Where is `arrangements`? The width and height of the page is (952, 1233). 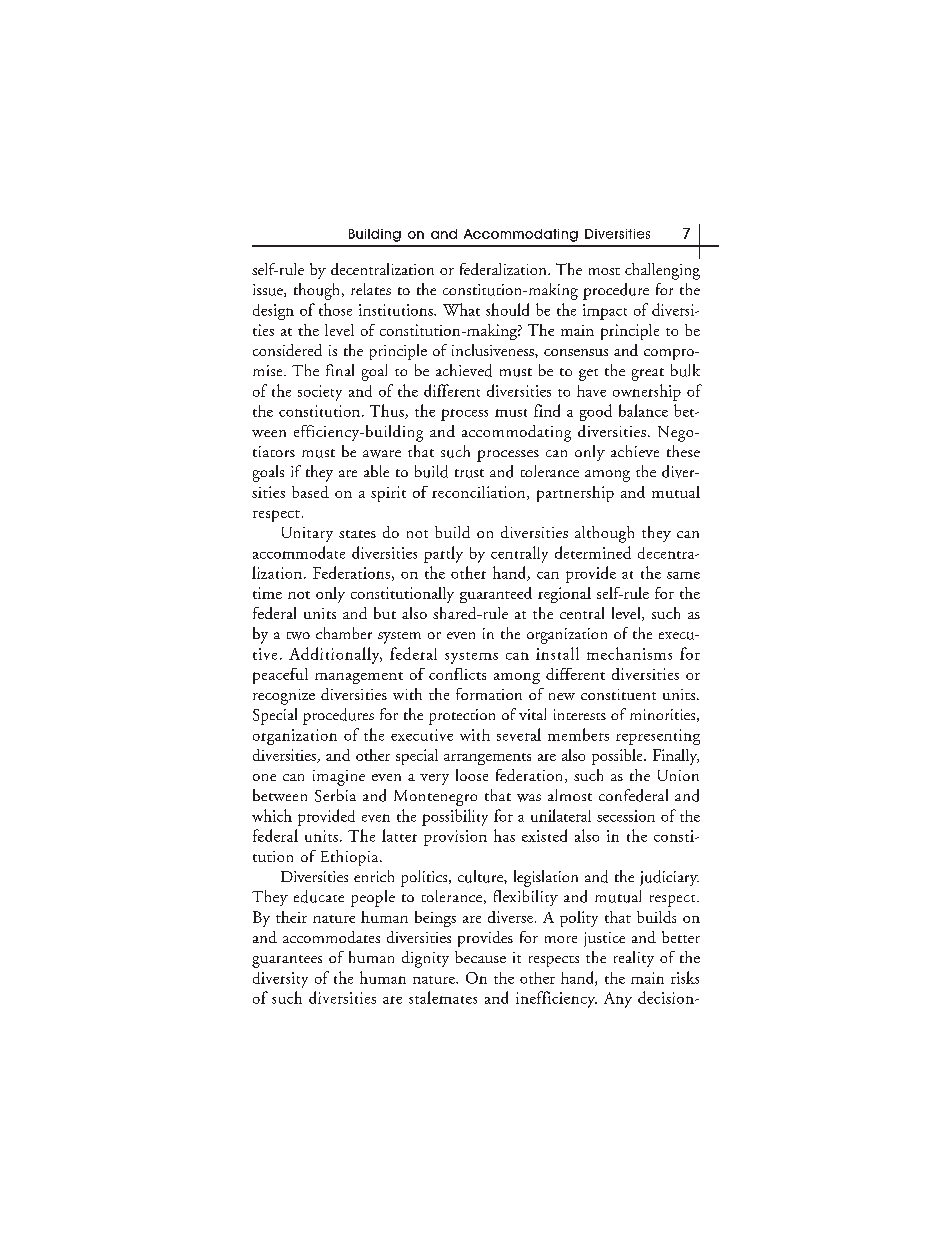
arrangements is located at coordinates (487, 759).
